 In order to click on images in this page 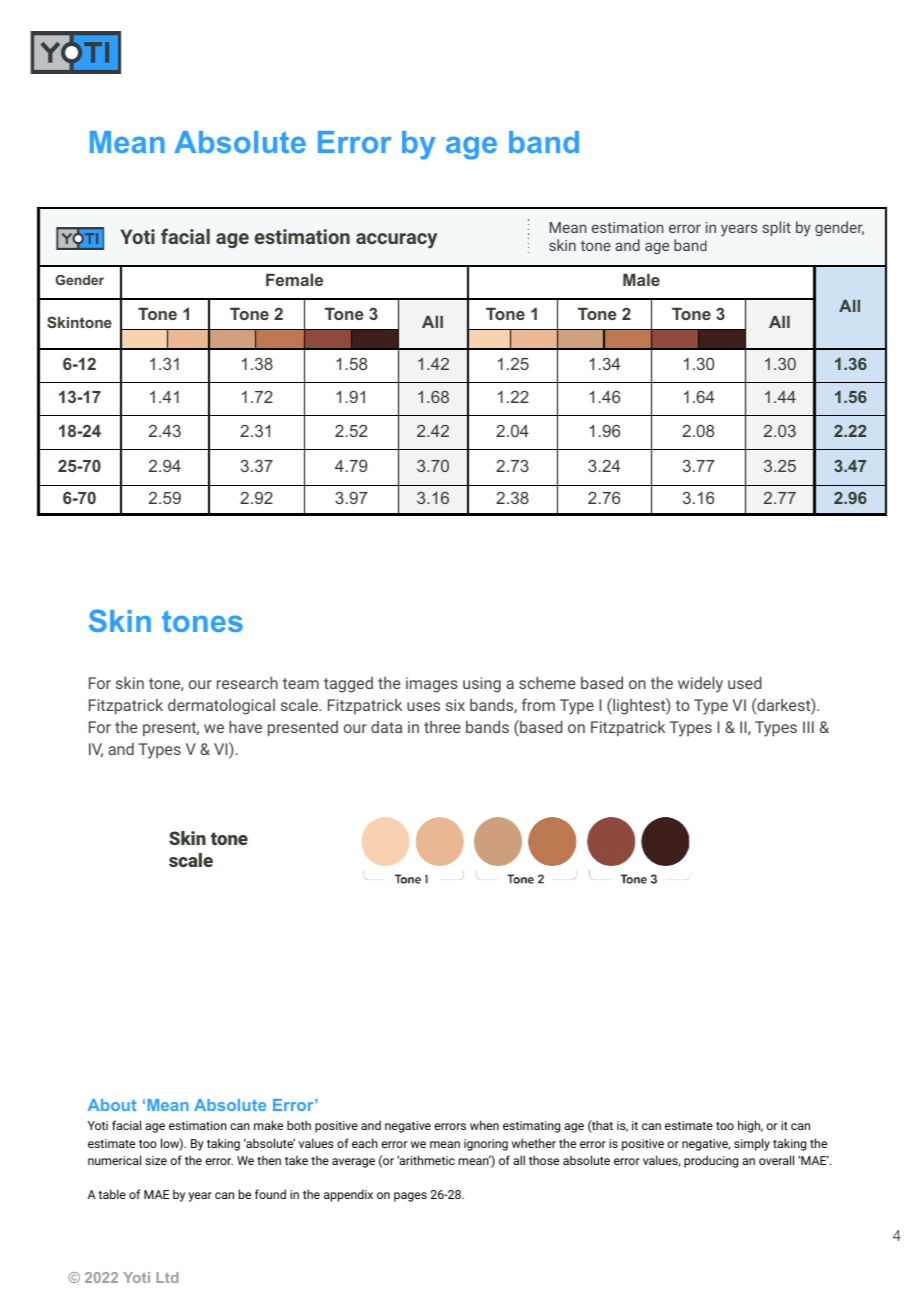, I will do `click(432, 685)`.
